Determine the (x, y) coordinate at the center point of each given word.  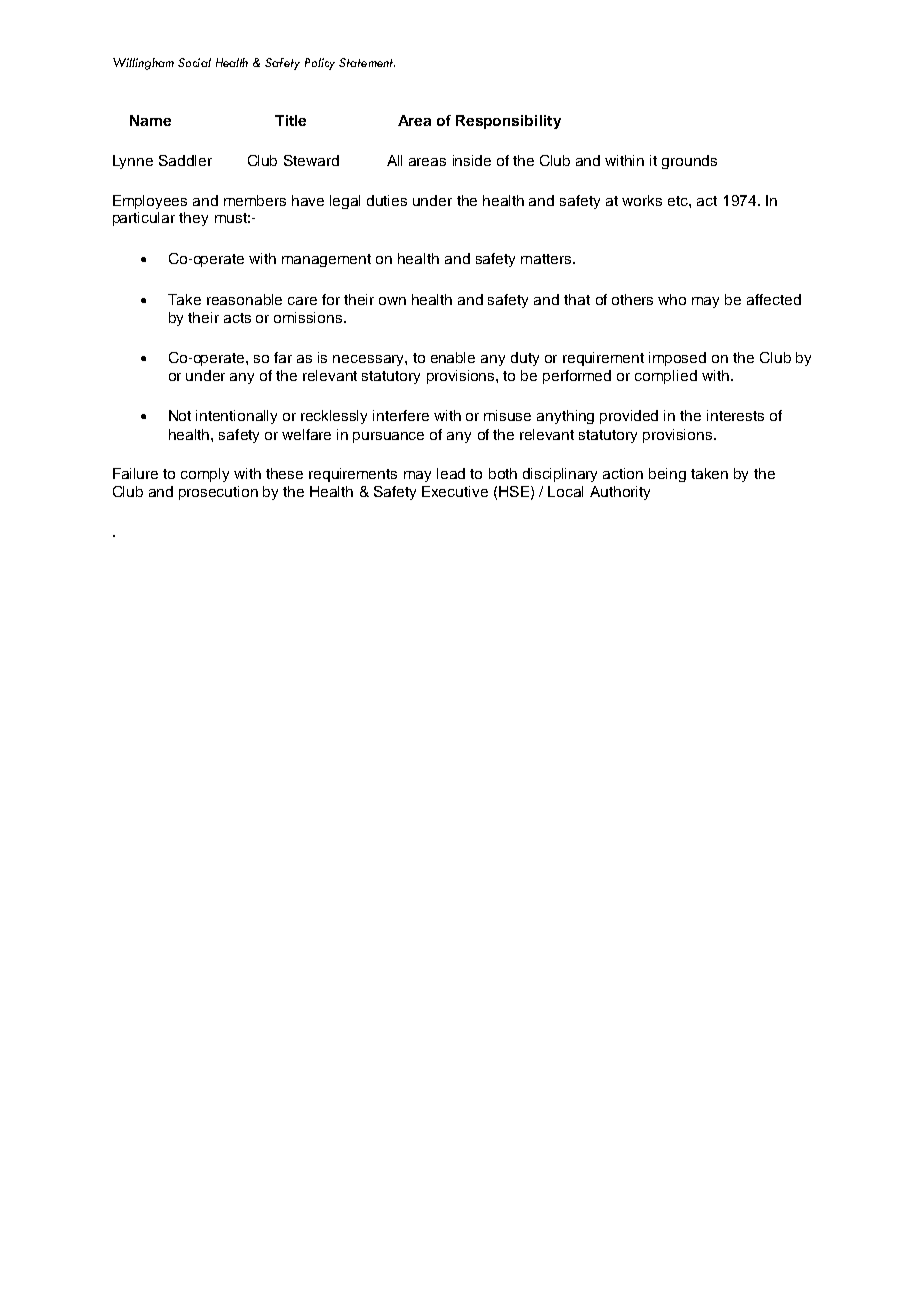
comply (205, 475)
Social (194, 62)
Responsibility (508, 122)
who (672, 299)
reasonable (244, 299)
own (392, 301)
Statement (367, 62)
